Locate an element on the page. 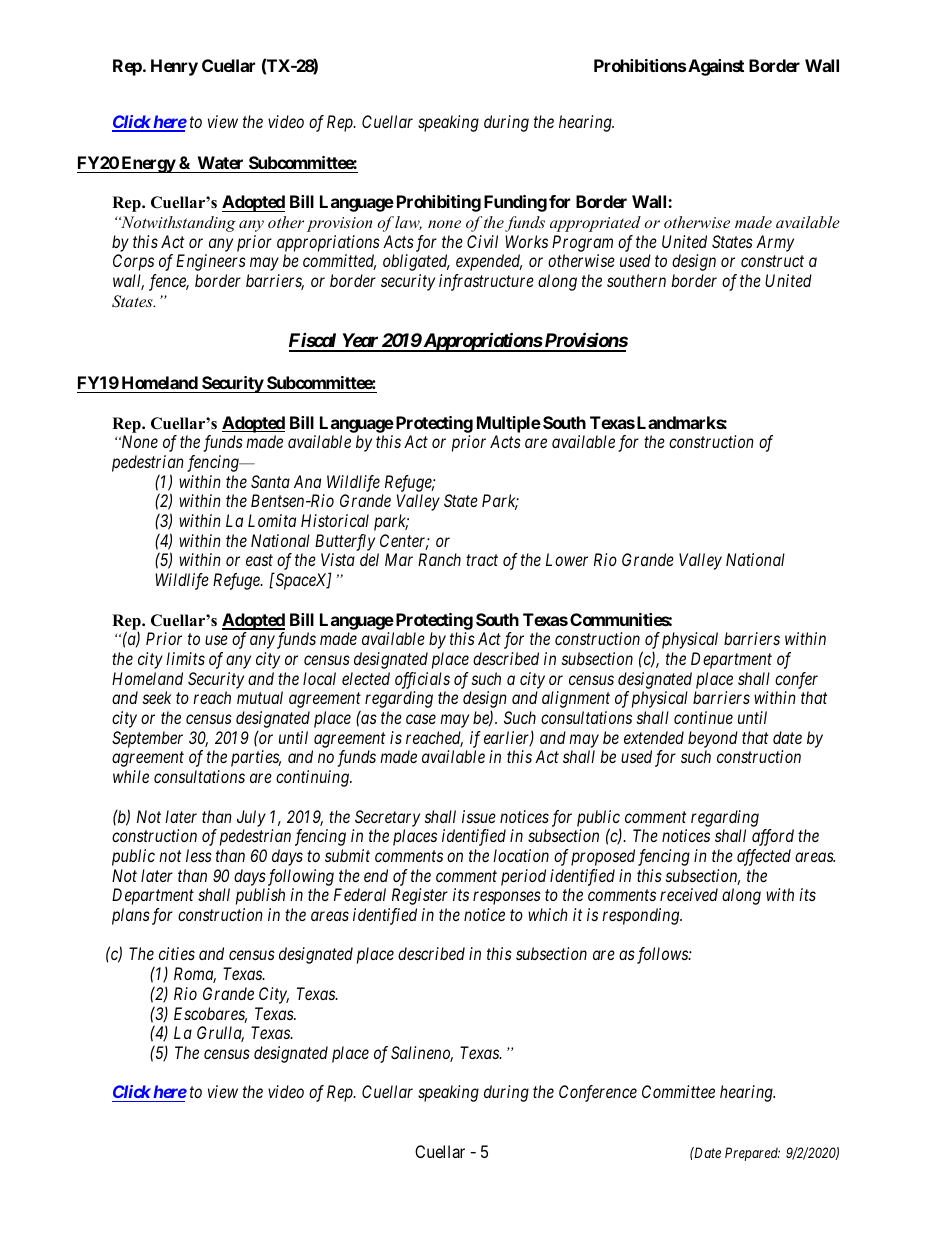 This document has height=1233, width=952. Prohibiting is located at coordinates (439, 203).
